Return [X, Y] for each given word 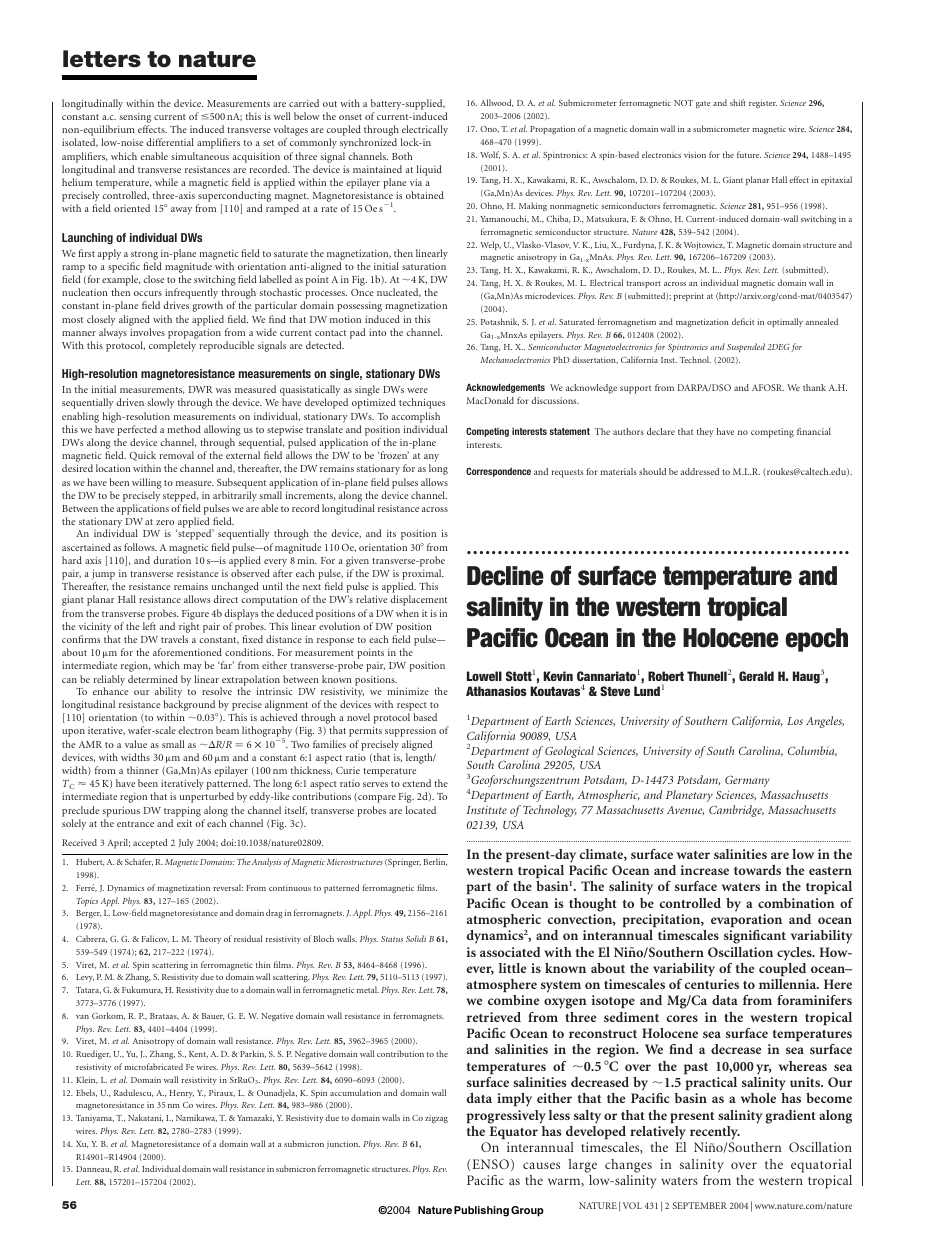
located [421, 810]
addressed [700, 471]
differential [170, 142]
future [749, 154]
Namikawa [196, 1118]
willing [147, 483]
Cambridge [736, 811]
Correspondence [498, 472]
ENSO [489, 1164]
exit [184, 823]
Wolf [490, 155]
